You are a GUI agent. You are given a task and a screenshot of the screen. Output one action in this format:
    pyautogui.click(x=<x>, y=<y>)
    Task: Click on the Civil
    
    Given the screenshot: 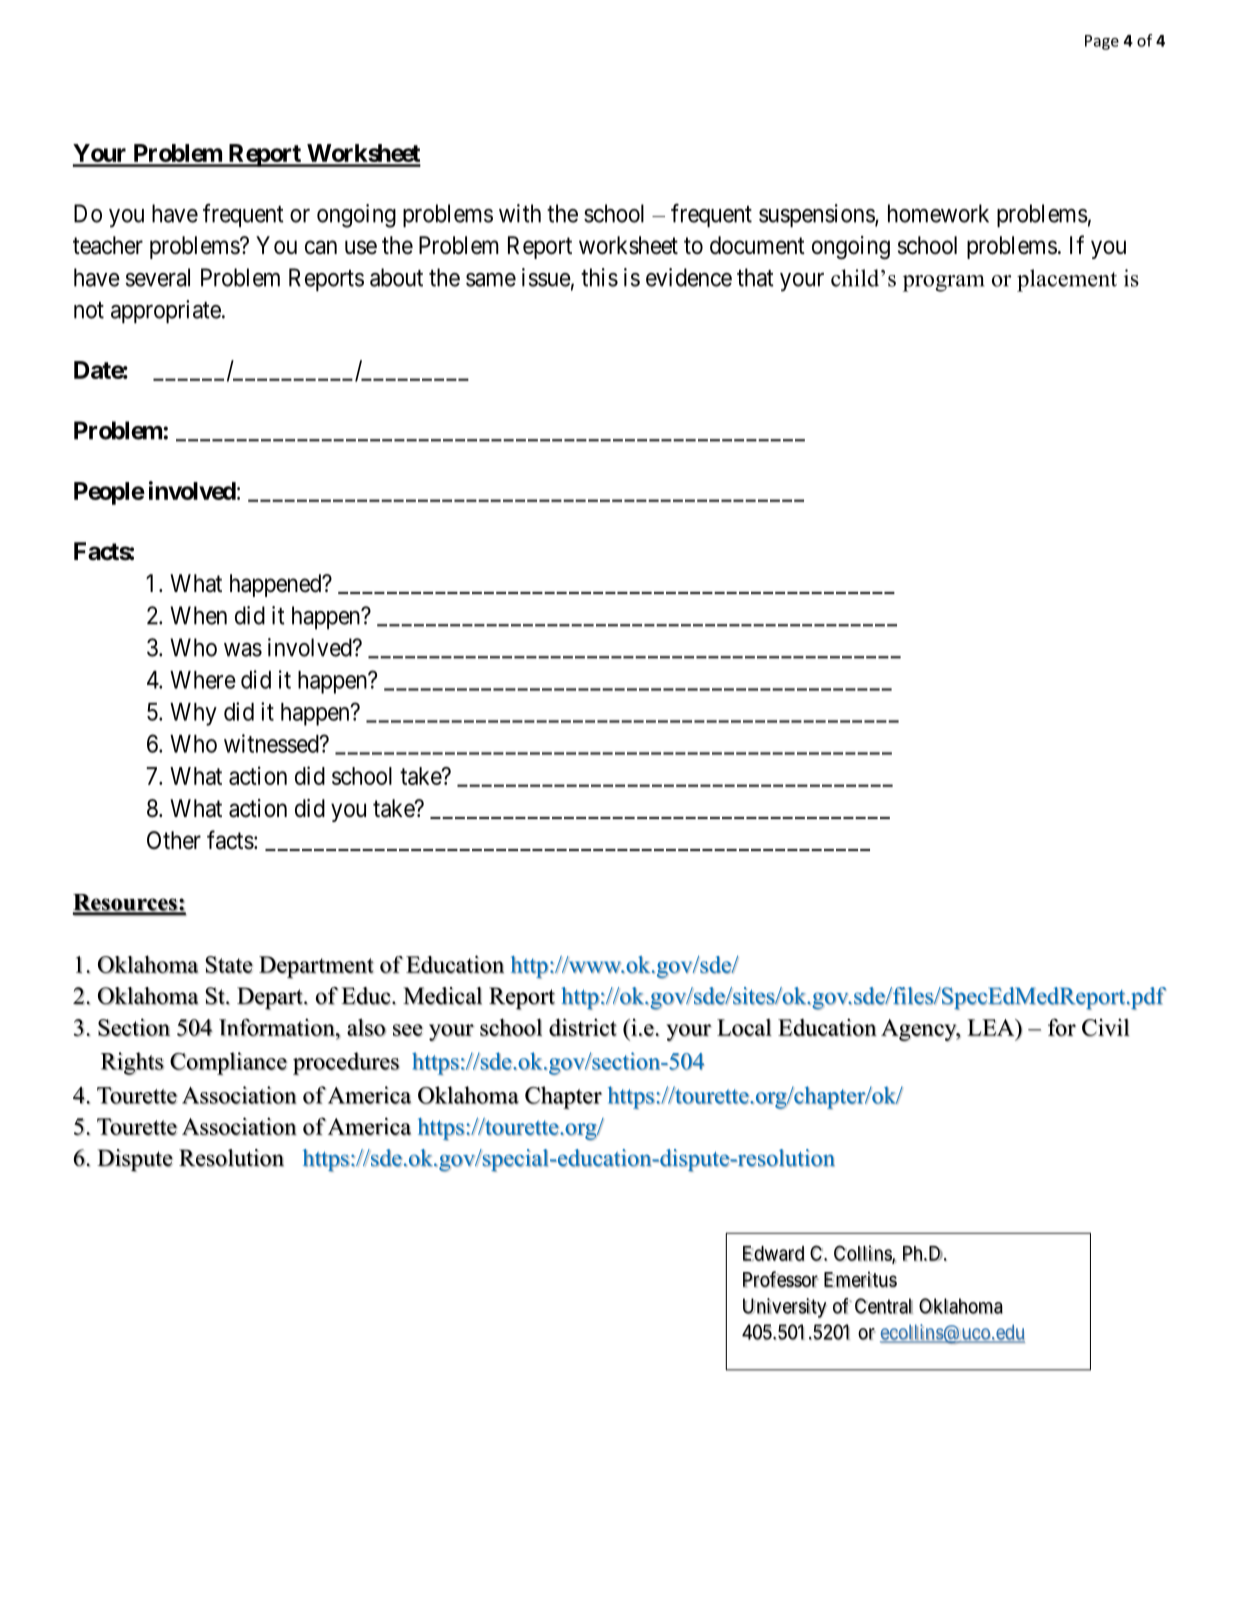 What is the action you would take?
    pyautogui.click(x=1106, y=1027)
